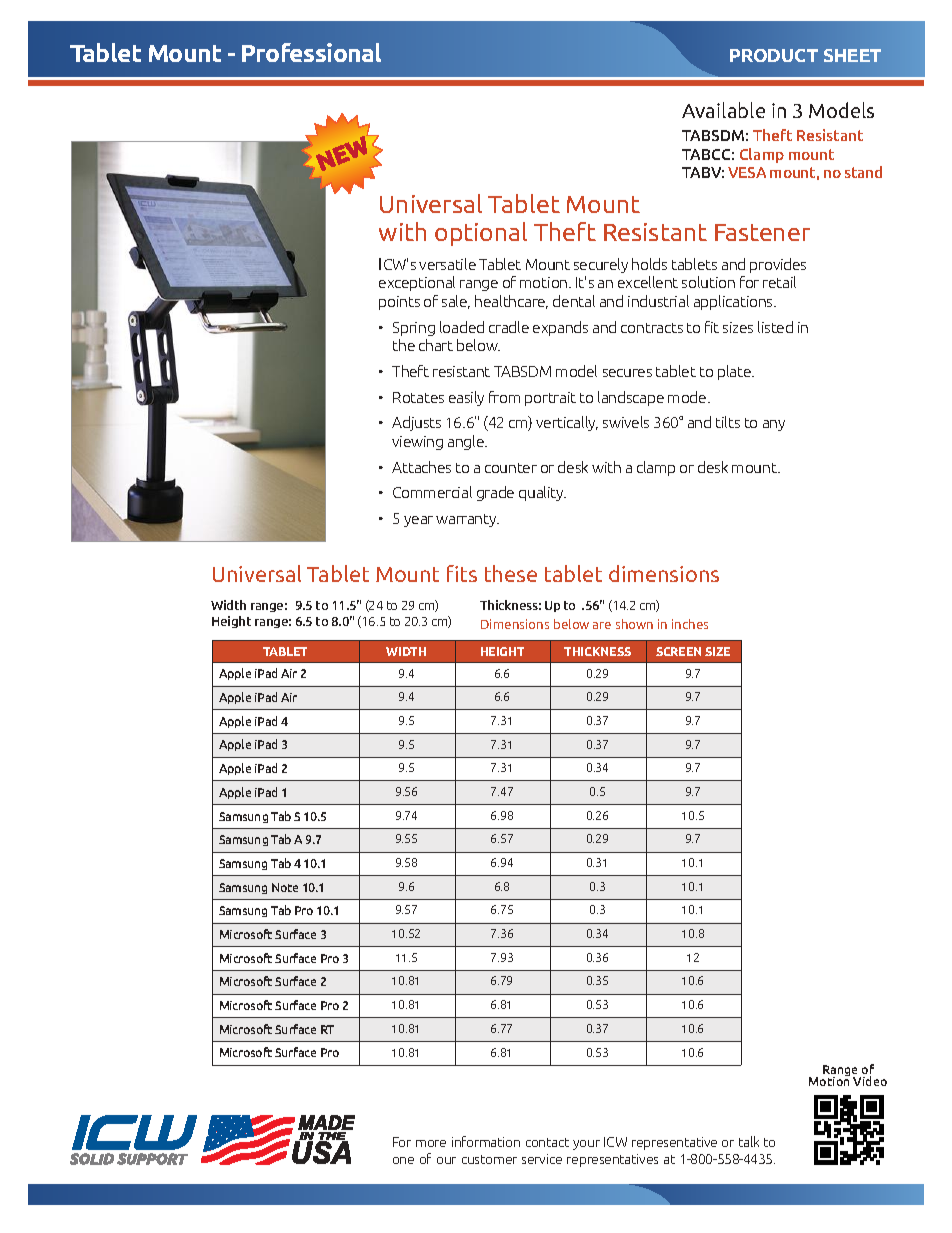  Describe the element at coordinates (774, 425) in the screenshot. I see `any` at that location.
